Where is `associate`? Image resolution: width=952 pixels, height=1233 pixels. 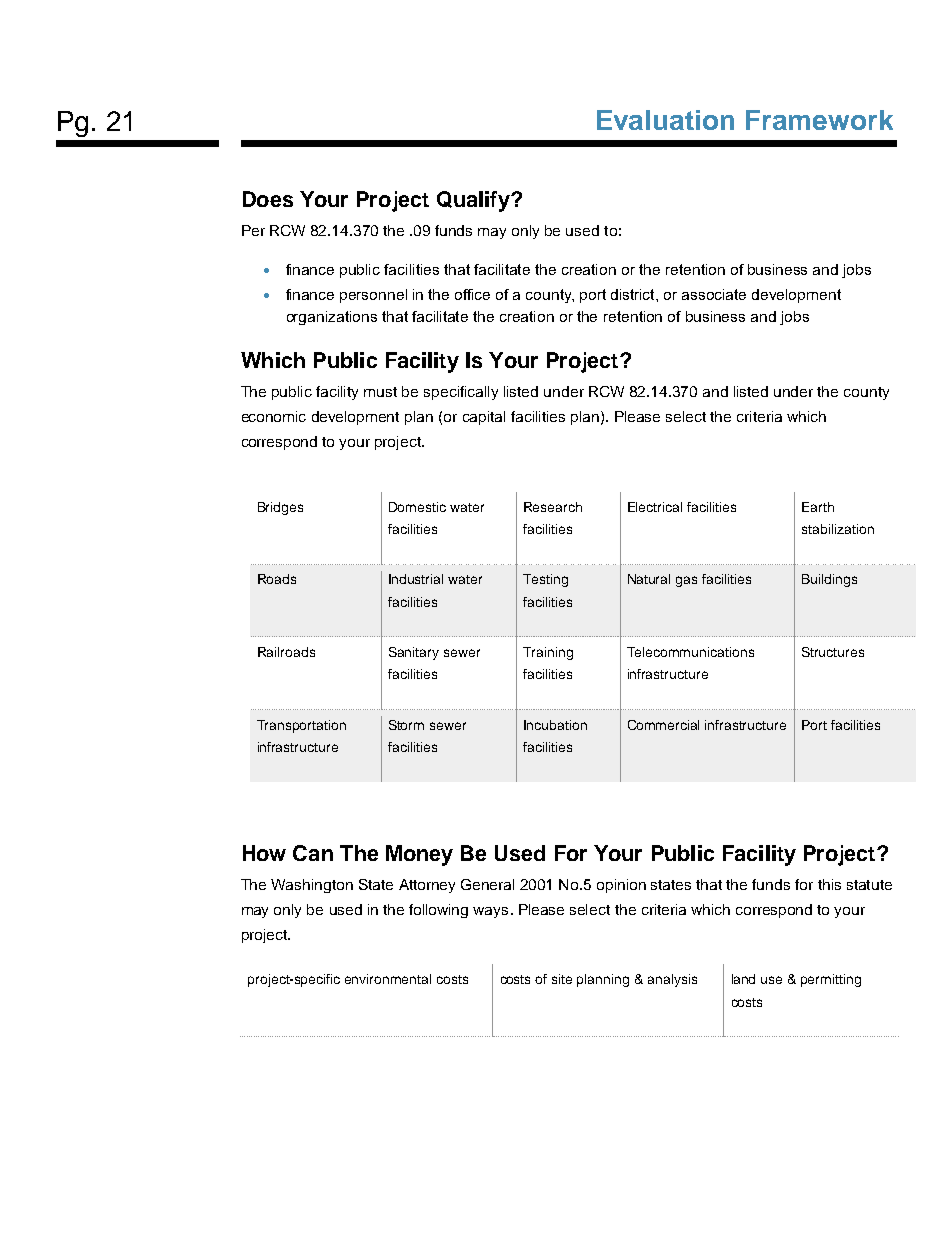 associate is located at coordinates (714, 294).
